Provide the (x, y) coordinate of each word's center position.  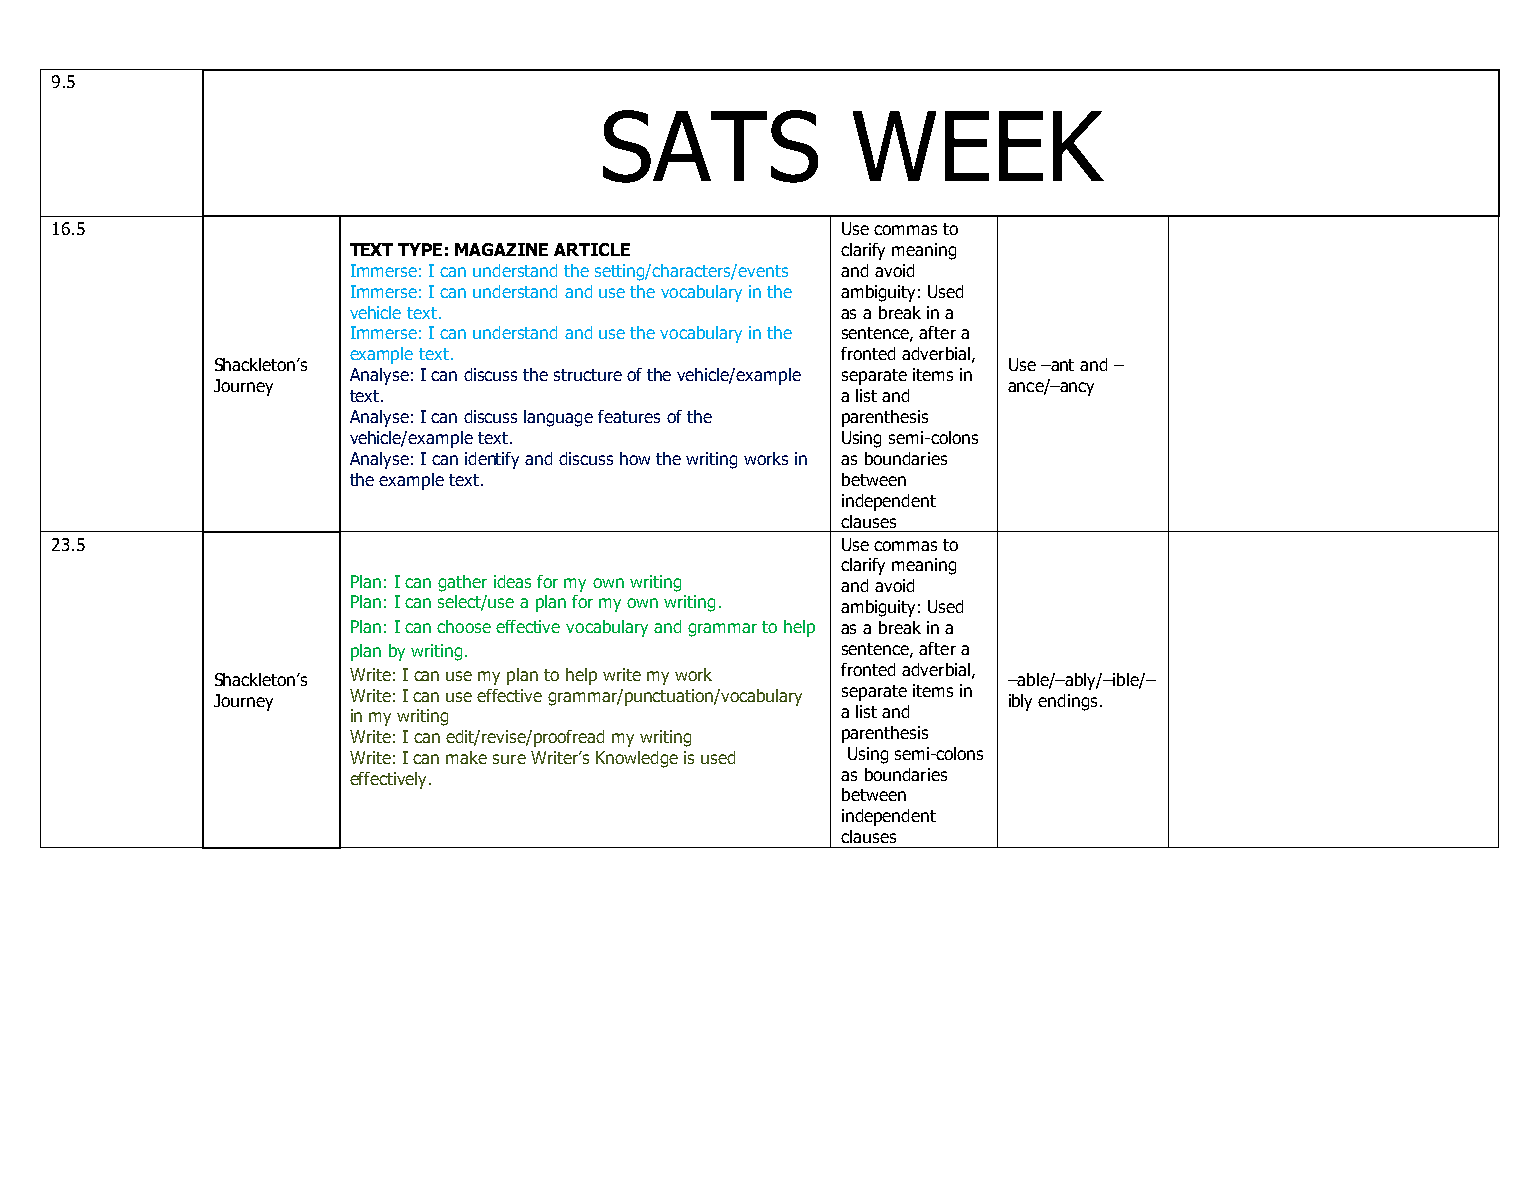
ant (1061, 365)
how (635, 458)
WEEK (978, 146)
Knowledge (637, 759)
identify (492, 460)
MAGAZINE (501, 249)
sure (509, 759)
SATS (710, 146)
